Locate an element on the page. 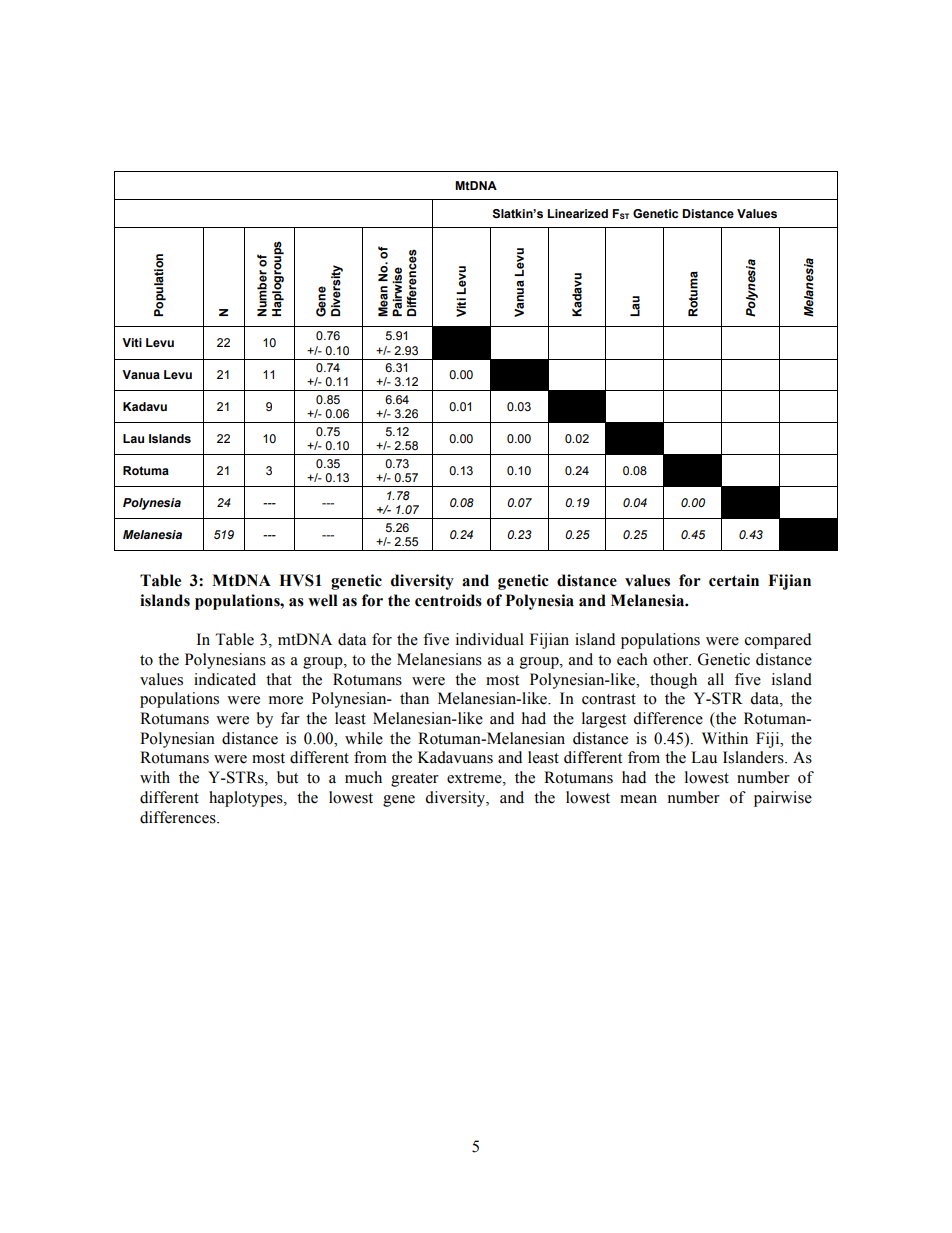 This image has width=952, height=1233. each is located at coordinates (632, 659).
